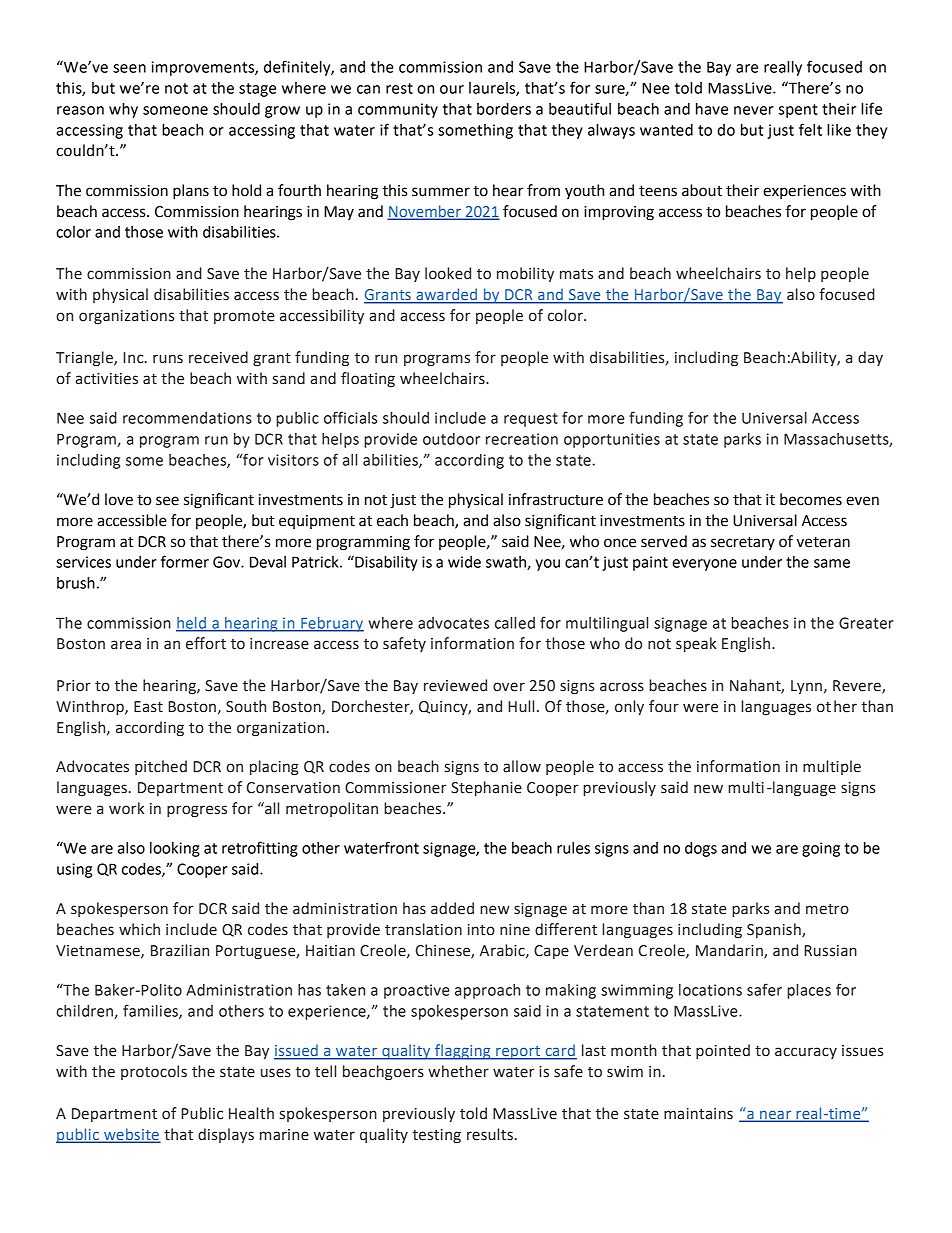 The image size is (952, 1233). What do you see at coordinates (154, 1072) in the document?
I see `protocols` at bounding box center [154, 1072].
